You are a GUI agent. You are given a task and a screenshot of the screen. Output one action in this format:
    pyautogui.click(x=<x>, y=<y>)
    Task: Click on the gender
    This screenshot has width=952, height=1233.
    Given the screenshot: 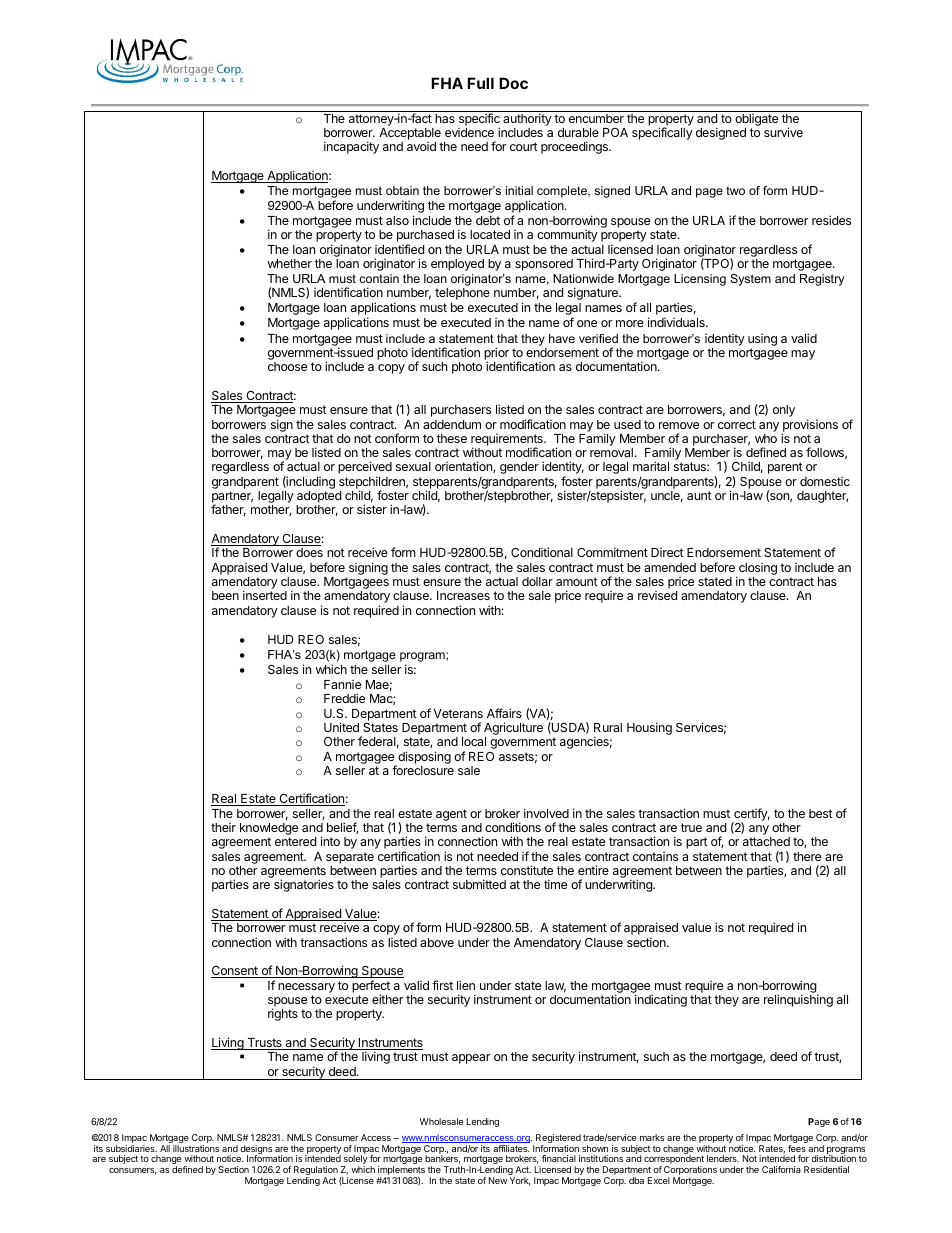 What is the action you would take?
    pyautogui.click(x=519, y=468)
